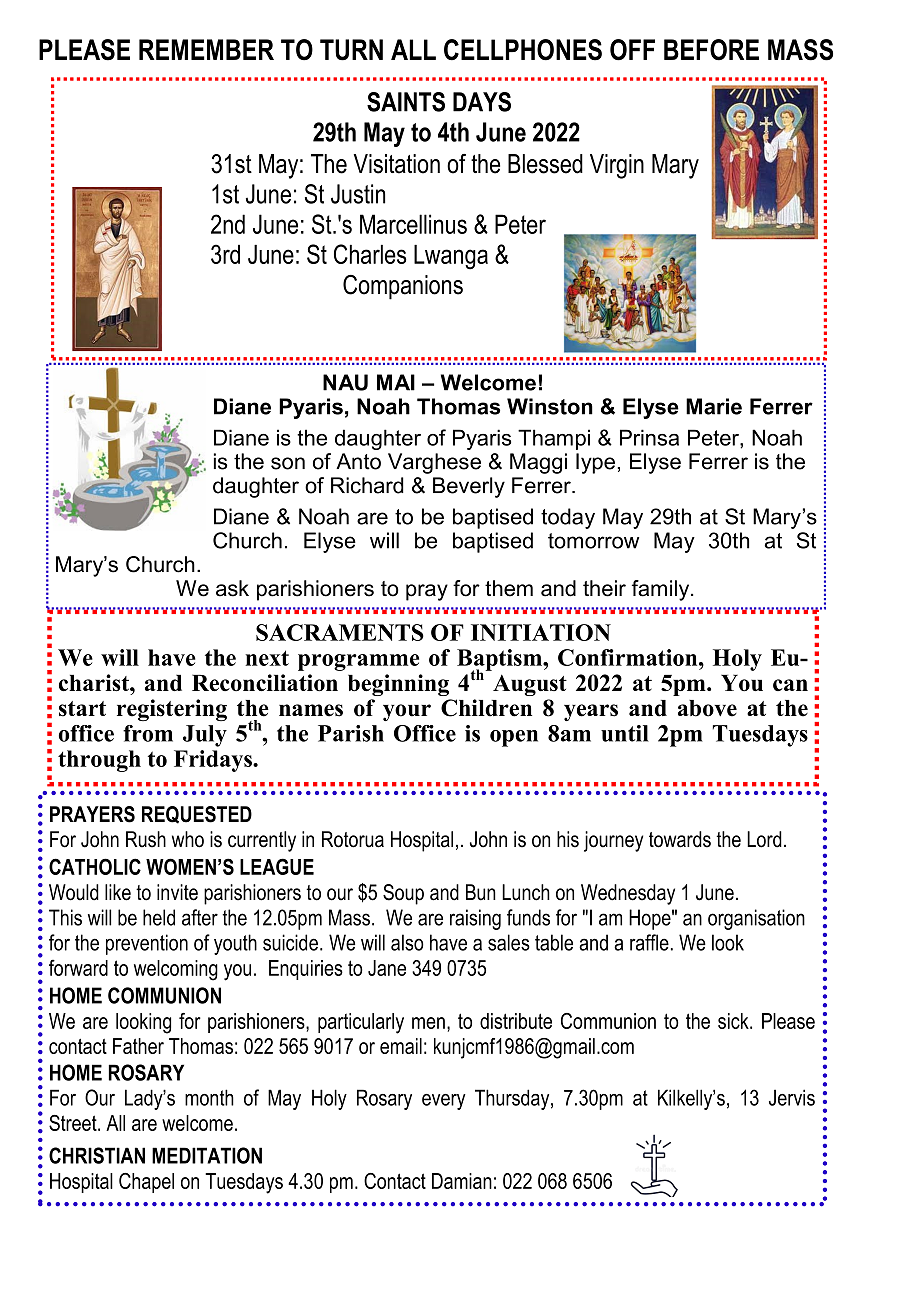 This screenshot has width=924, height=1308. I want to click on Jervis, so click(792, 1097).
